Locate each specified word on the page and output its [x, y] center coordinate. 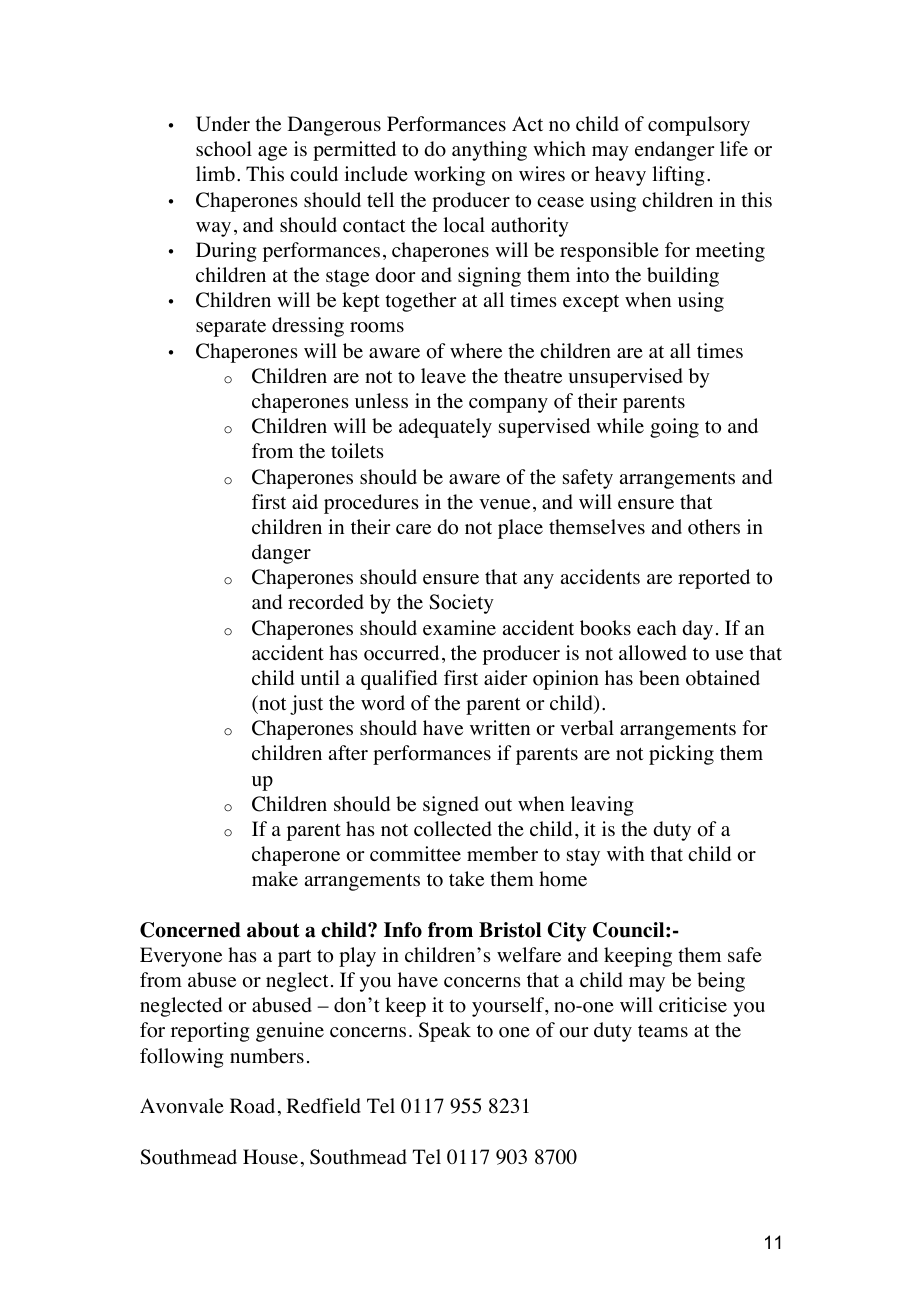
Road [252, 1106]
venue [504, 504]
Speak [445, 1032]
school [224, 149]
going [674, 428]
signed [451, 806]
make [275, 879]
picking [681, 755]
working [449, 176]
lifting [678, 176]
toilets [357, 451]
